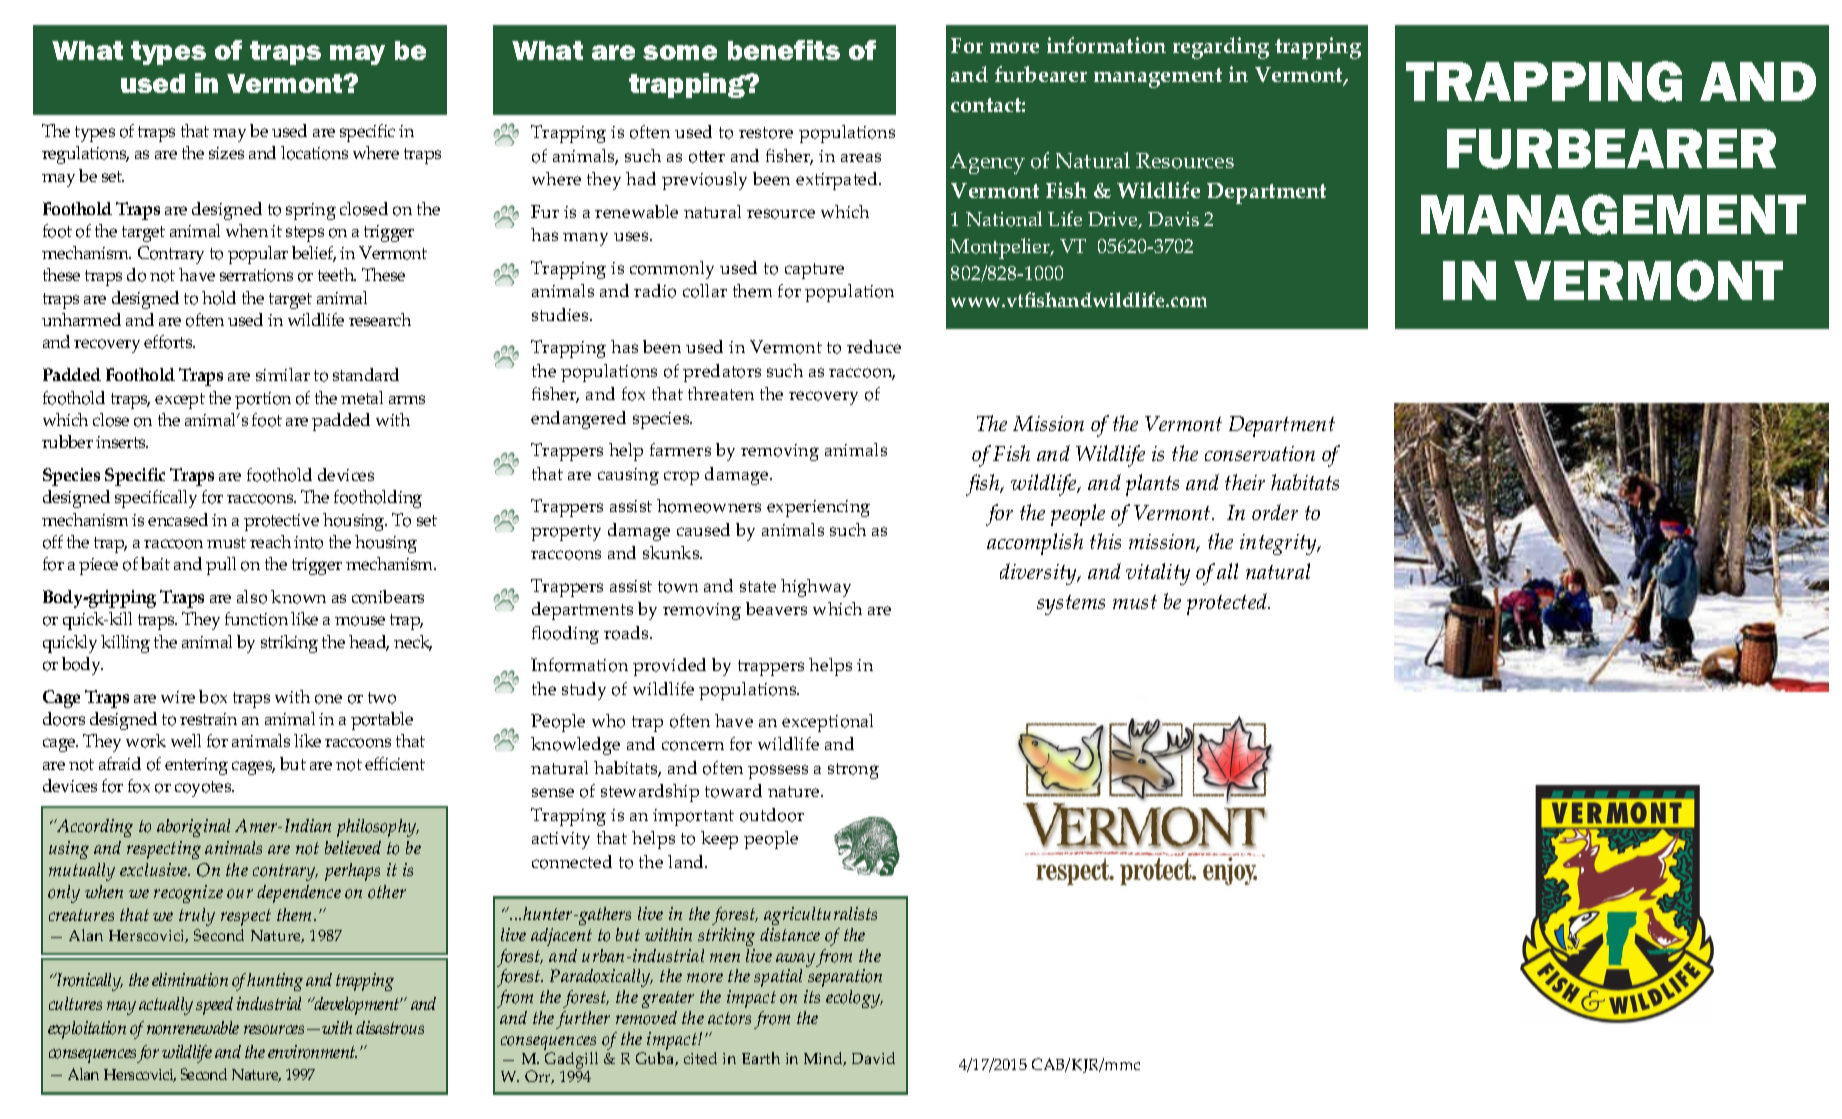  Describe the element at coordinates (1221, 48) in the screenshot. I see `regarding` at that location.
